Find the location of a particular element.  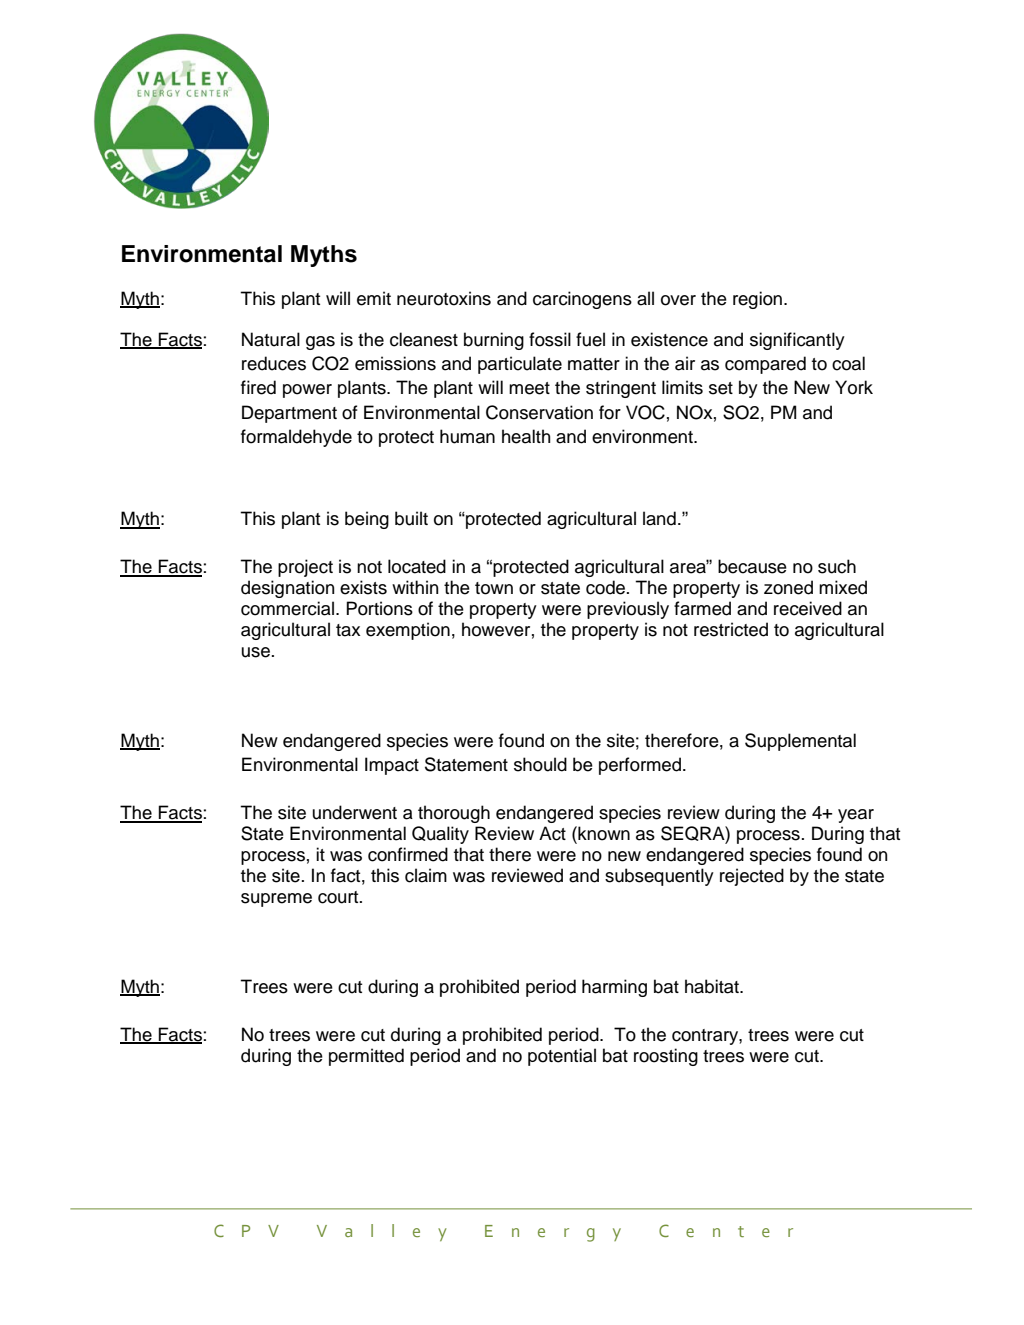

permitted is located at coordinates (366, 1057).
